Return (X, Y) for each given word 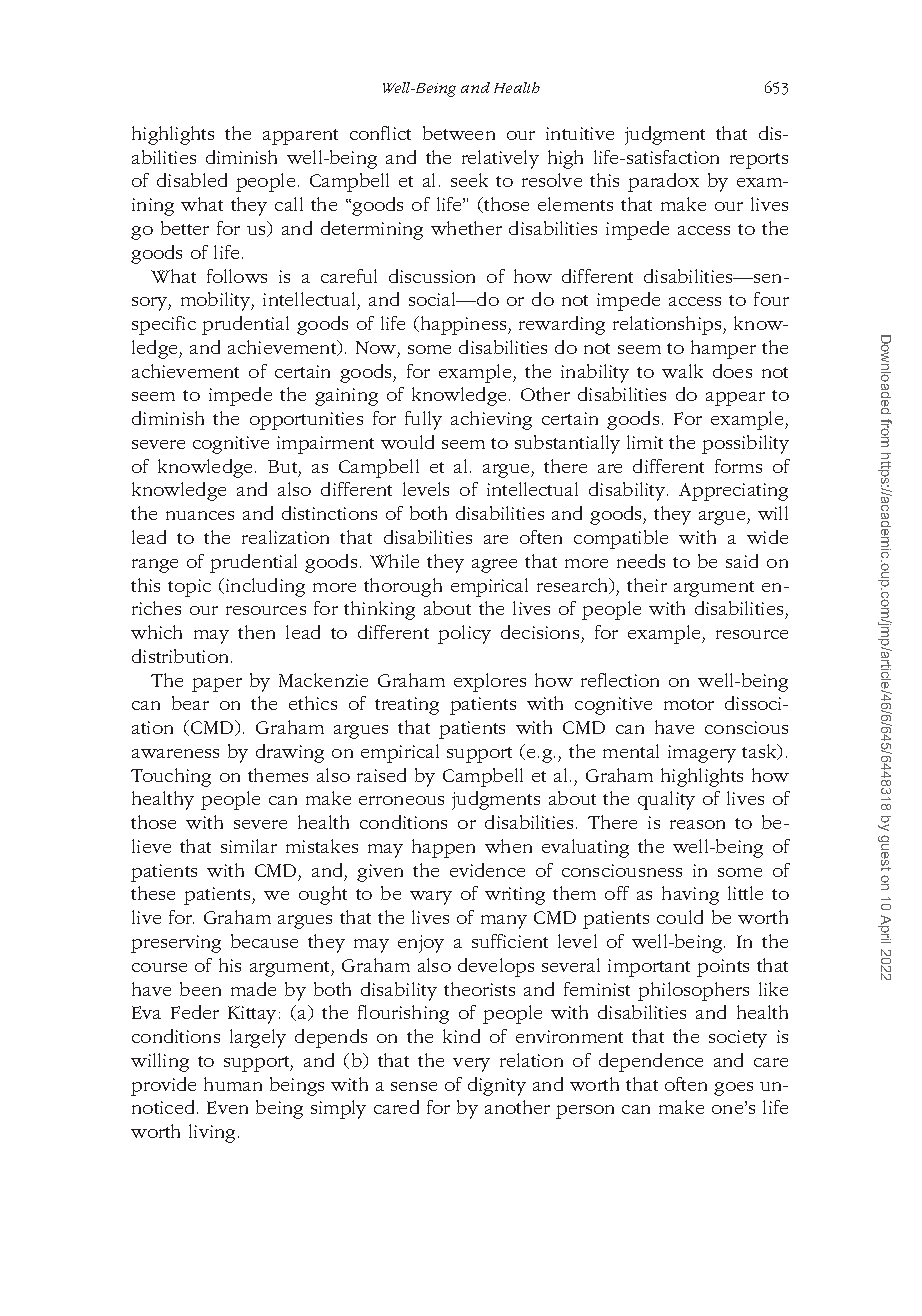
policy (464, 634)
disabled (192, 180)
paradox (663, 182)
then (256, 632)
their (647, 585)
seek (469, 180)
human (233, 1084)
